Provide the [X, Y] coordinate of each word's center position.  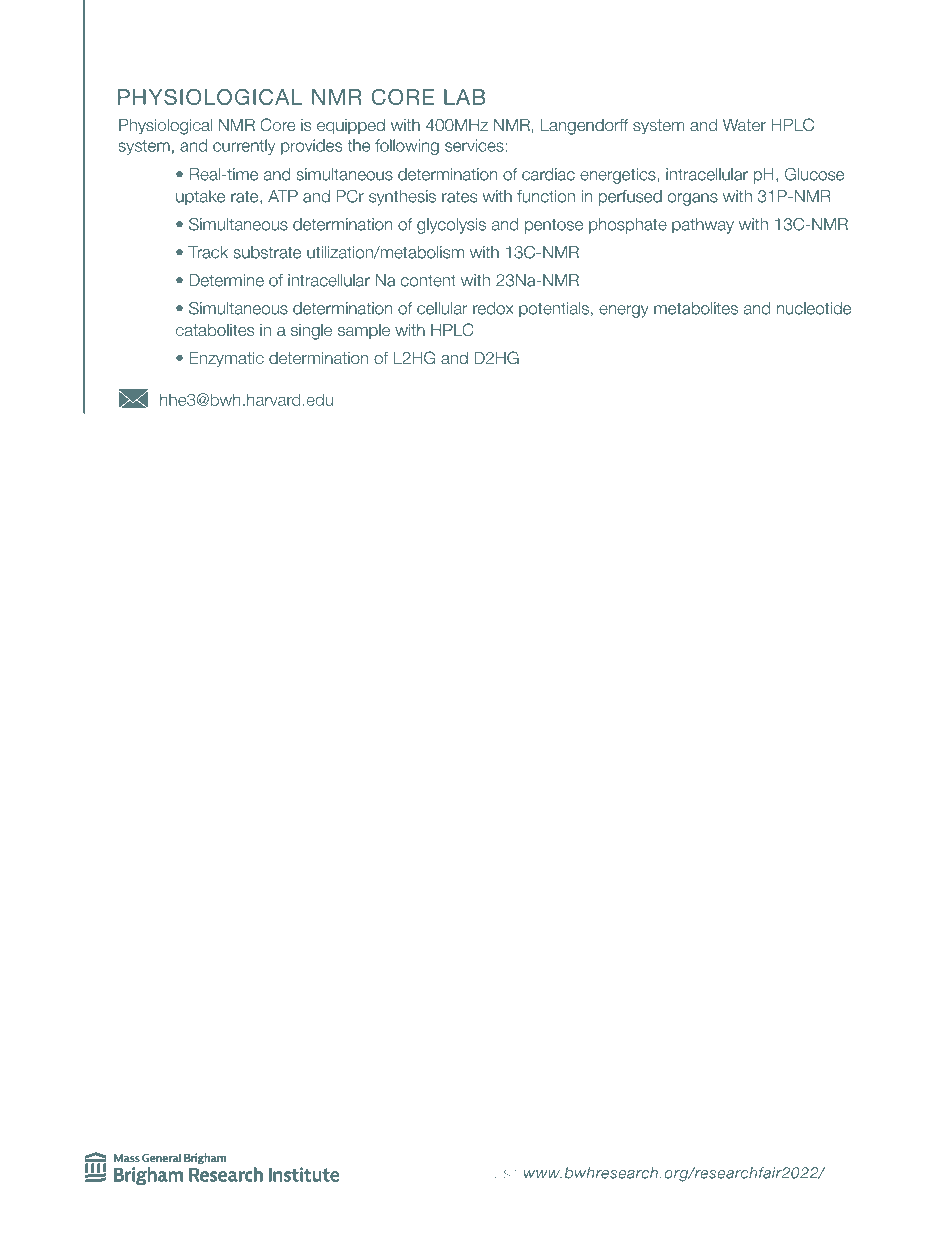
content [428, 281]
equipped [351, 126]
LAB [464, 97]
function [546, 196]
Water [744, 125]
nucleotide [814, 308]
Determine [226, 280]
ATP [283, 196]
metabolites [696, 308]
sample [364, 331]
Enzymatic [226, 359]
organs [693, 199]
